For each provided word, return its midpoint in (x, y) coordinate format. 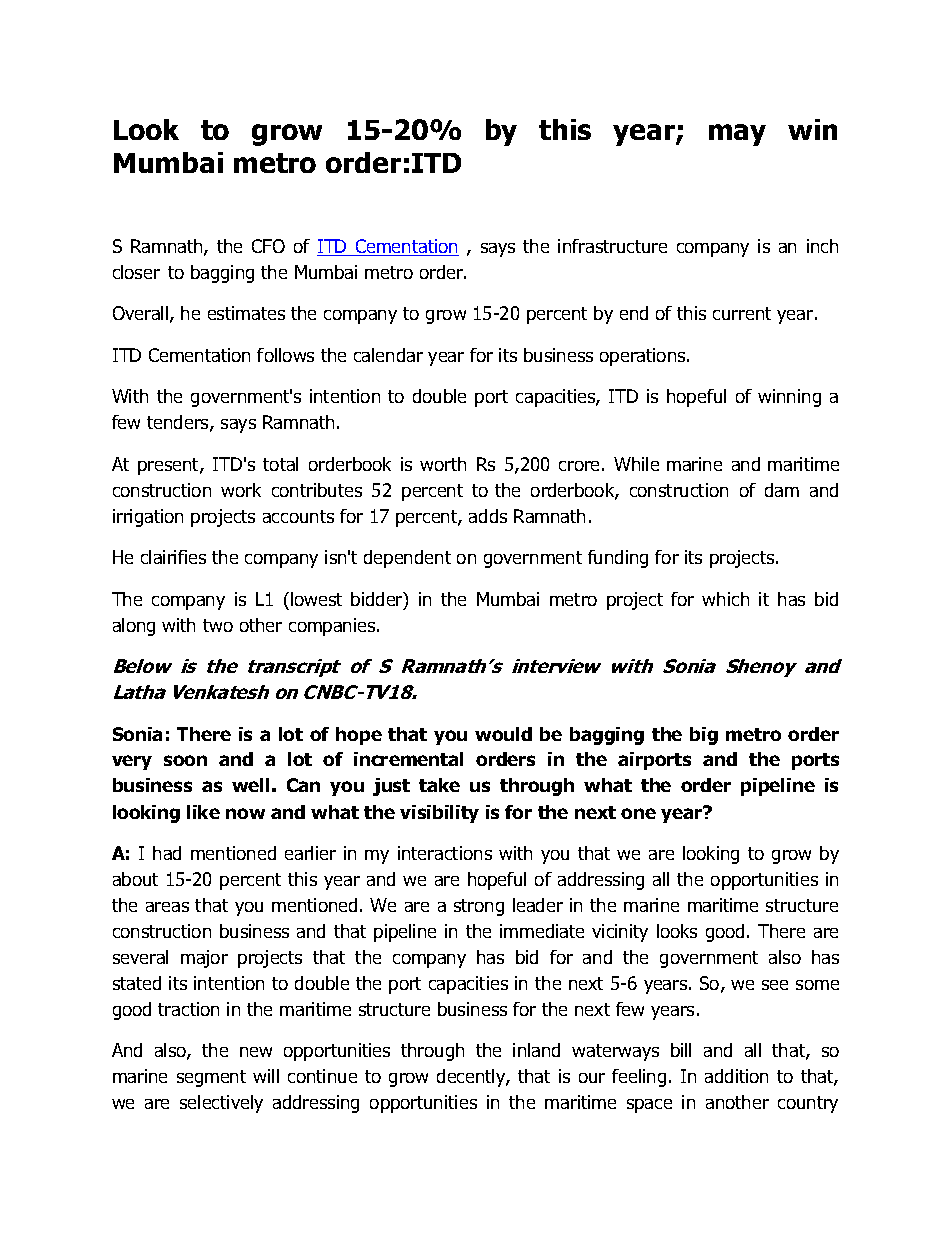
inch (822, 246)
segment (211, 1078)
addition (736, 1076)
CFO (268, 246)
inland (536, 1050)
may (737, 135)
